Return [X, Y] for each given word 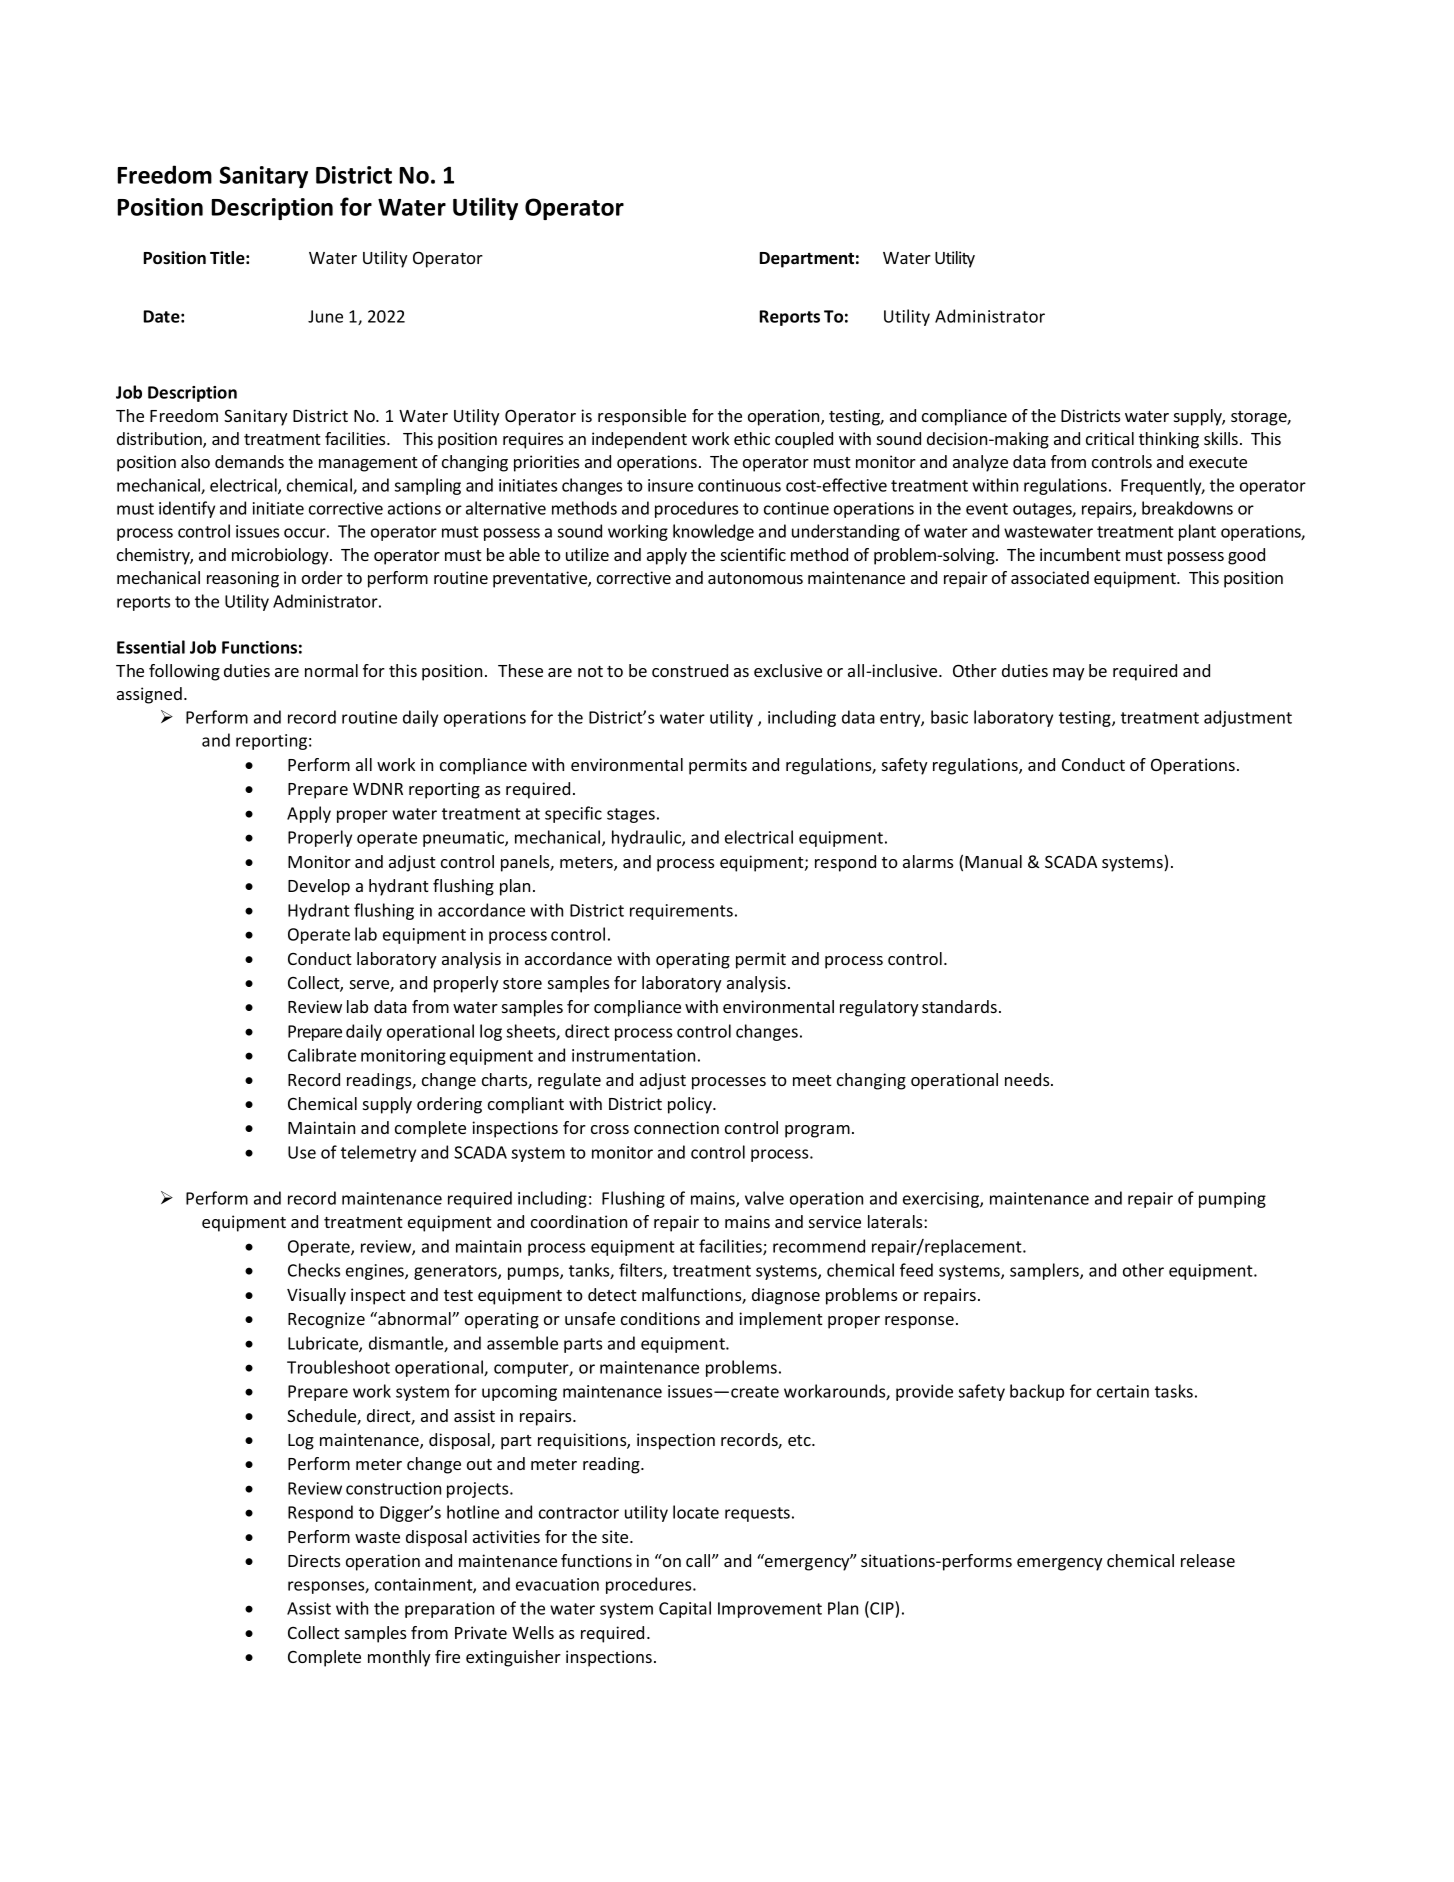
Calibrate [322, 1055]
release [1208, 1560]
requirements [681, 912]
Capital [685, 1609]
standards [959, 1006]
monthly [399, 1658]
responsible [642, 417]
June [325, 316]
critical [1110, 438]
